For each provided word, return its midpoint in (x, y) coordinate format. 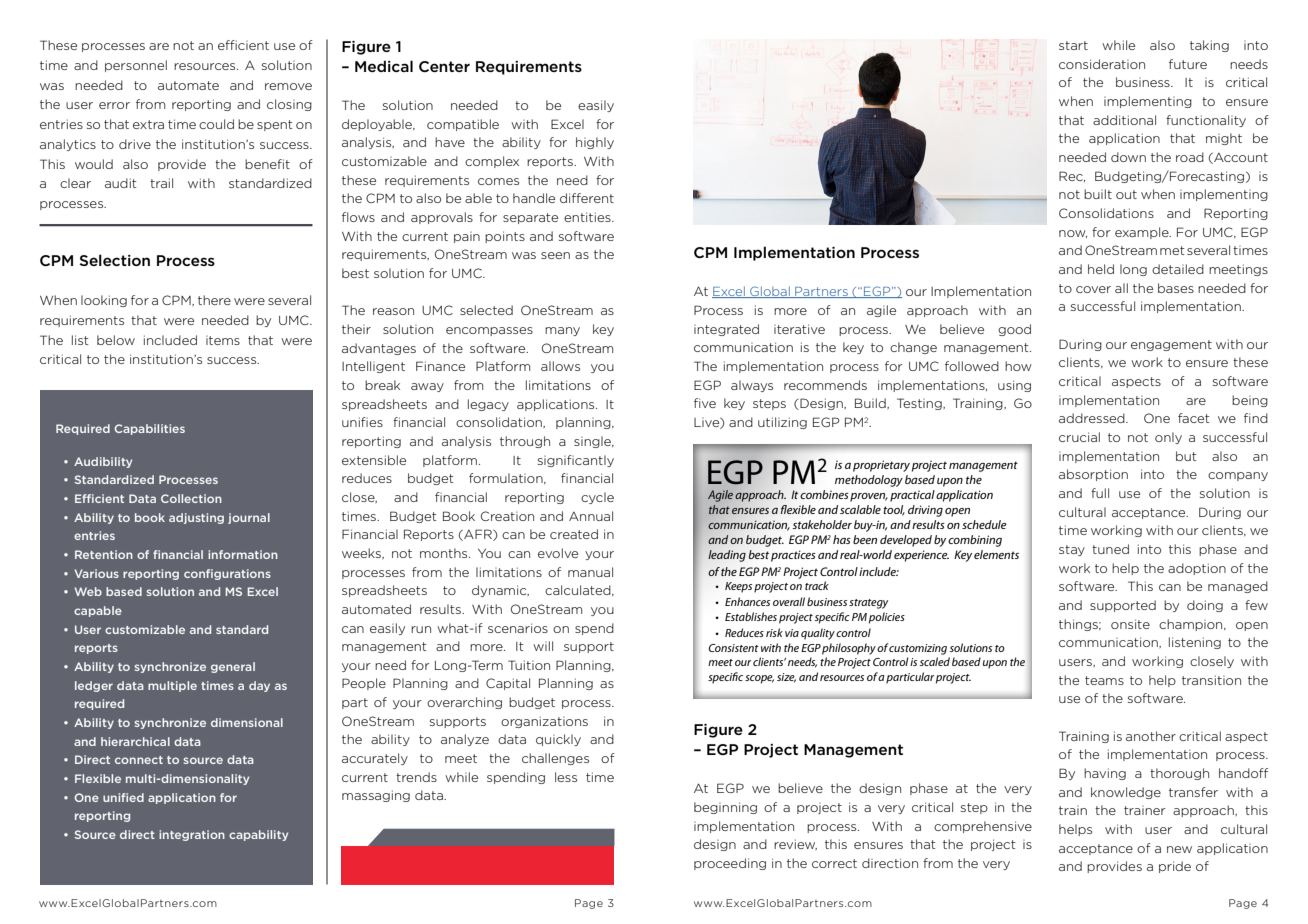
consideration (1102, 64)
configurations (227, 574)
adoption (1197, 569)
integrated (726, 330)
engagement (1171, 345)
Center (444, 66)
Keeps (738, 587)
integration (192, 835)
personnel (136, 66)
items (223, 340)
